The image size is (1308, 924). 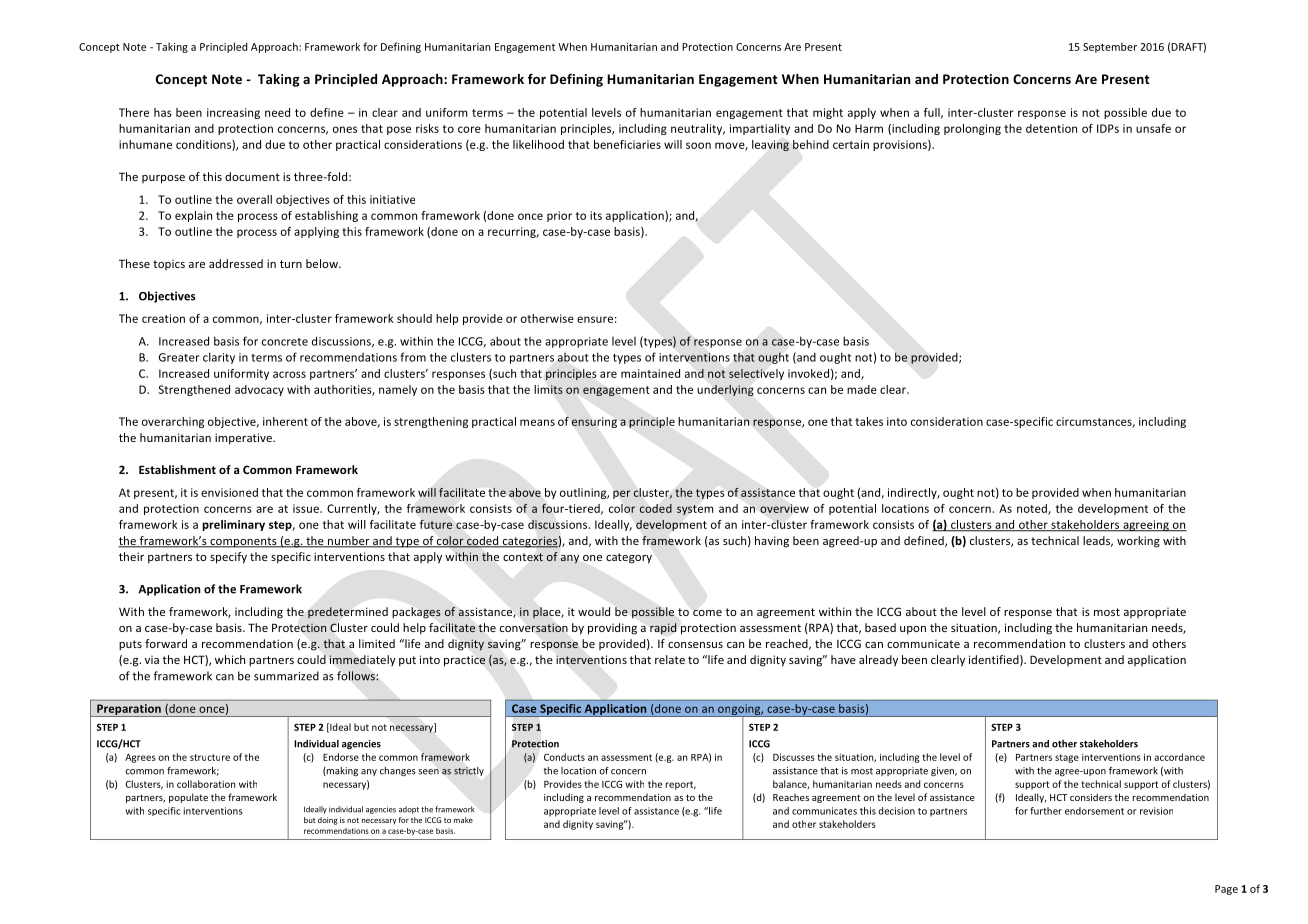 What do you see at coordinates (328, 821) in the page?
I see `doing` at bounding box center [328, 821].
